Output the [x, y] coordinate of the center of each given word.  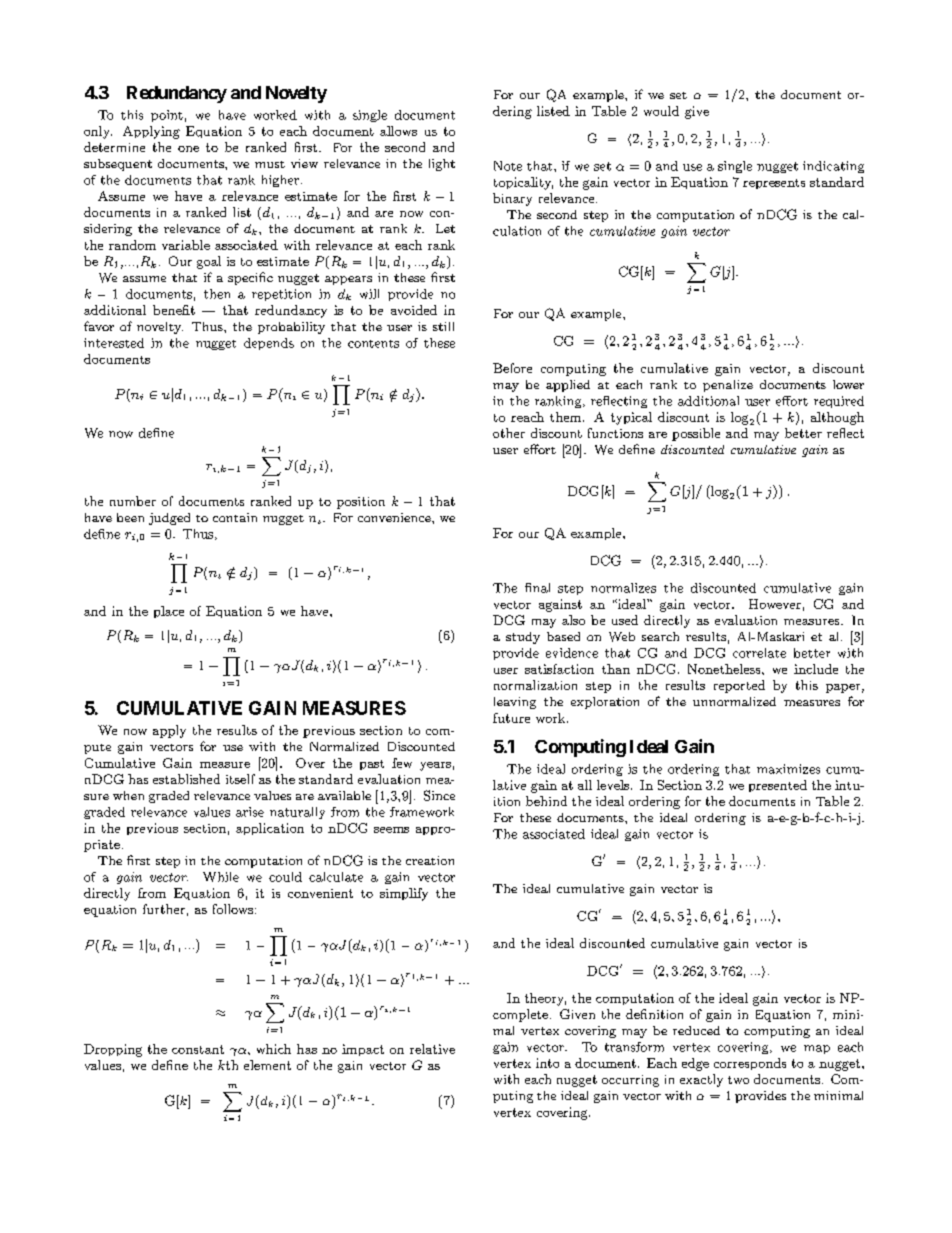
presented [778, 786]
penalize [728, 386]
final [537, 588]
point [167, 116]
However [775, 604]
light [442, 165]
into [547, 1063]
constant [198, 1049]
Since [439, 795]
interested [114, 343]
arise [250, 812]
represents [774, 184]
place [169, 612]
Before [512, 368]
